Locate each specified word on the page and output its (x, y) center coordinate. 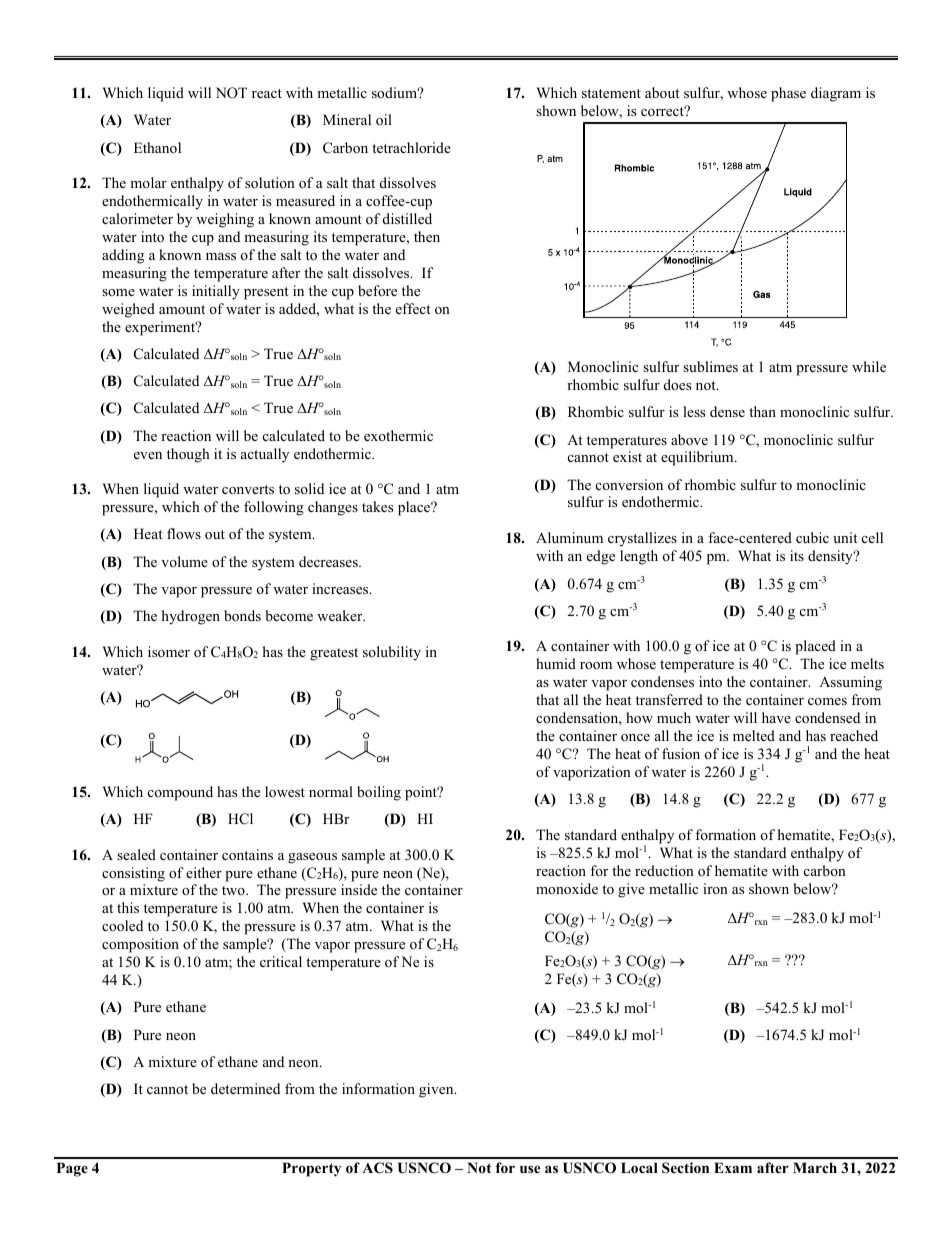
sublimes (710, 366)
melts (867, 663)
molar (148, 182)
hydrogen (191, 617)
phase (788, 94)
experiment (161, 328)
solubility (392, 653)
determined (245, 1088)
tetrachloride (411, 147)
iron (715, 888)
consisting (133, 874)
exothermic (398, 435)
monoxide (567, 888)
